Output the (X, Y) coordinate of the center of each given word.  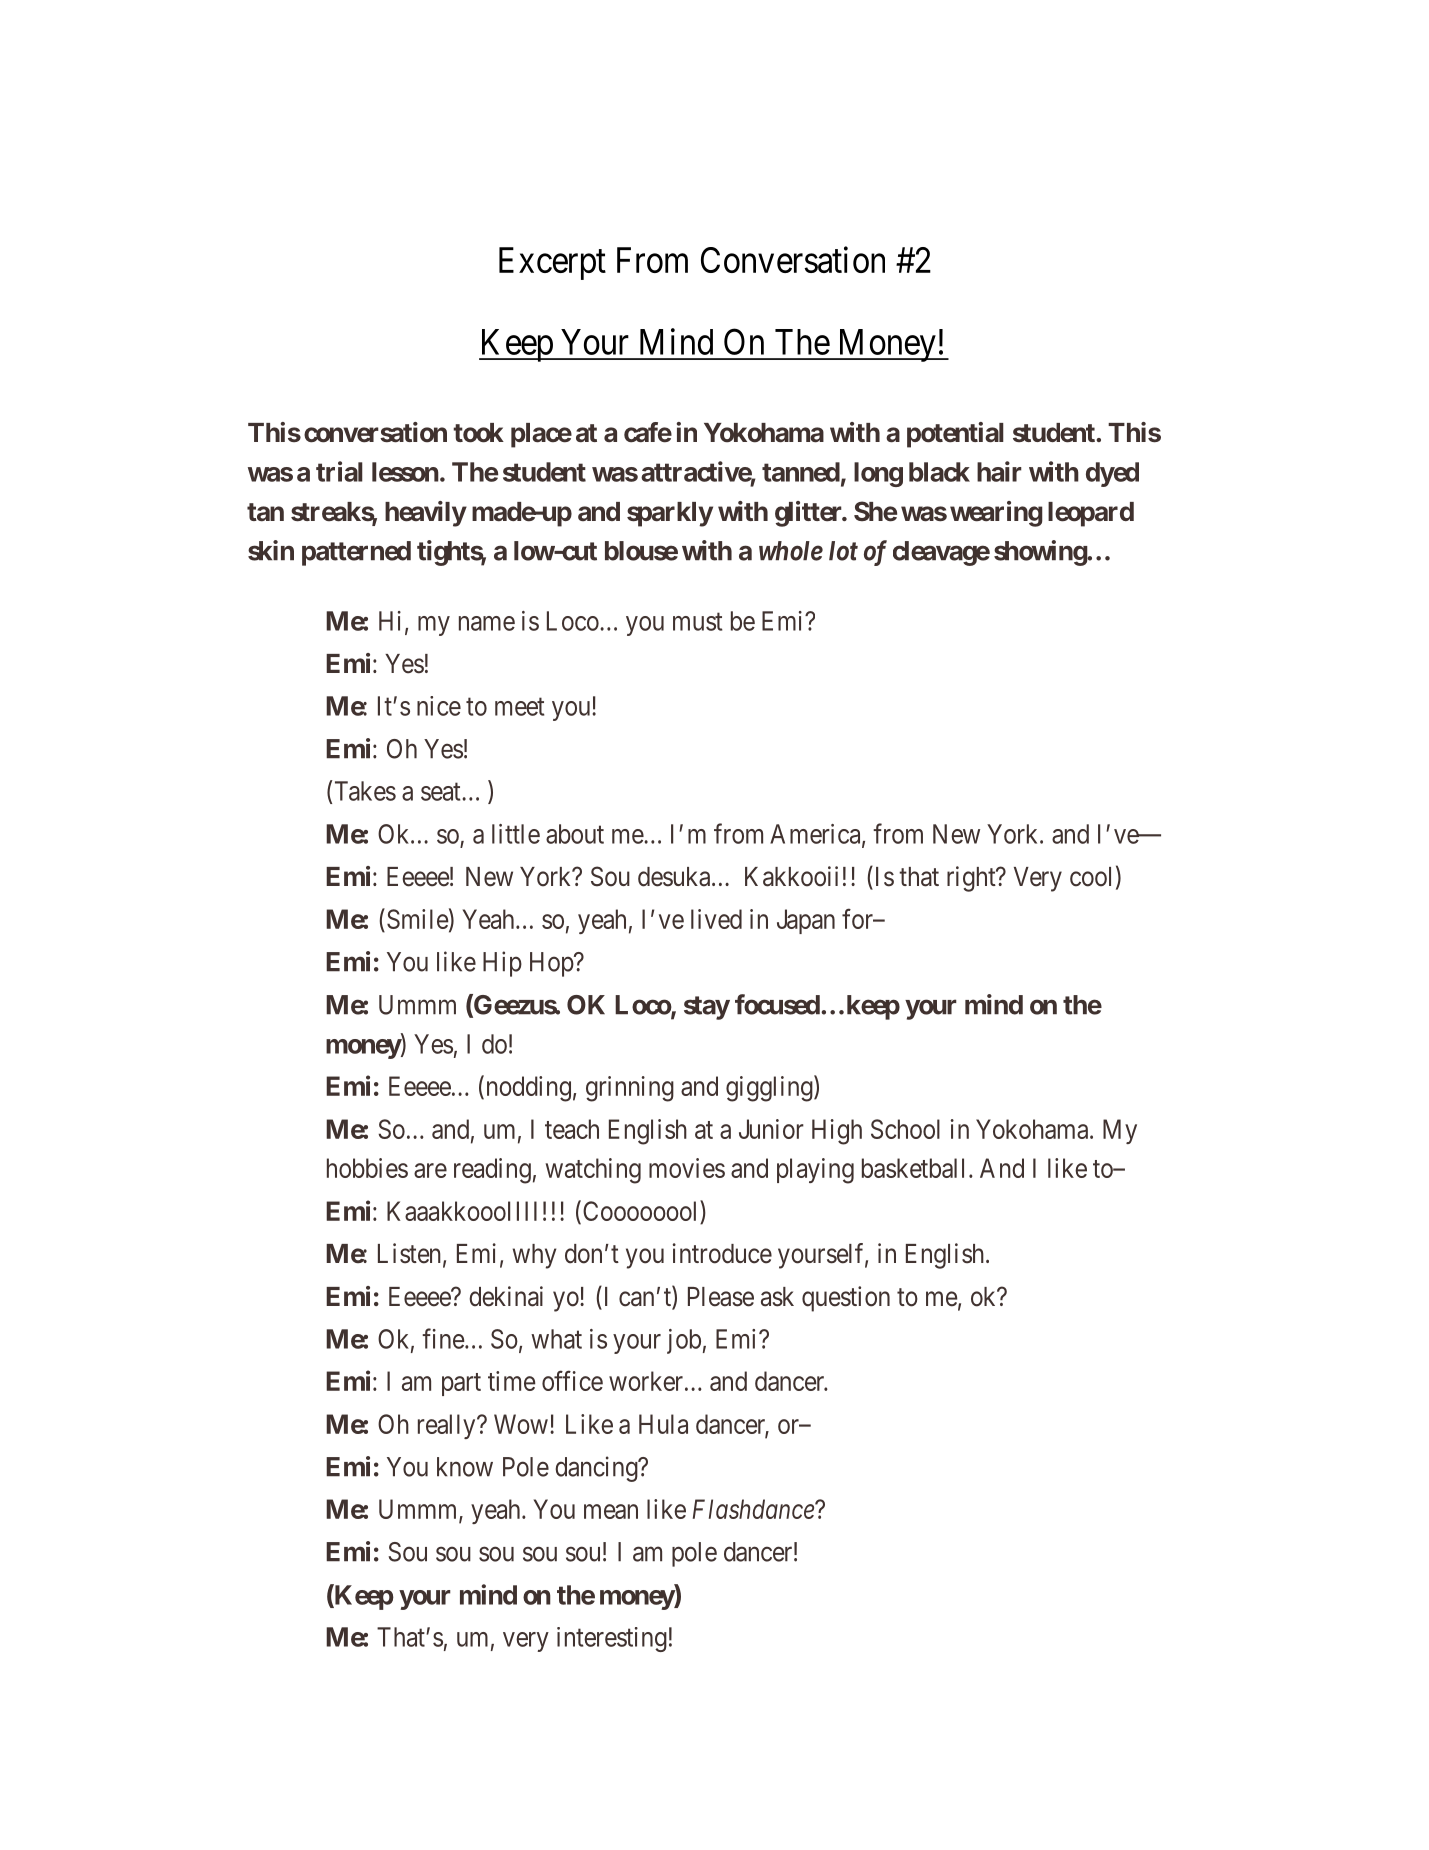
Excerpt (552, 263)
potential (955, 435)
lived (716, 919)
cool (1090, 877)
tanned (801, 472)
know (465, 1467)
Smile (418, 919)
